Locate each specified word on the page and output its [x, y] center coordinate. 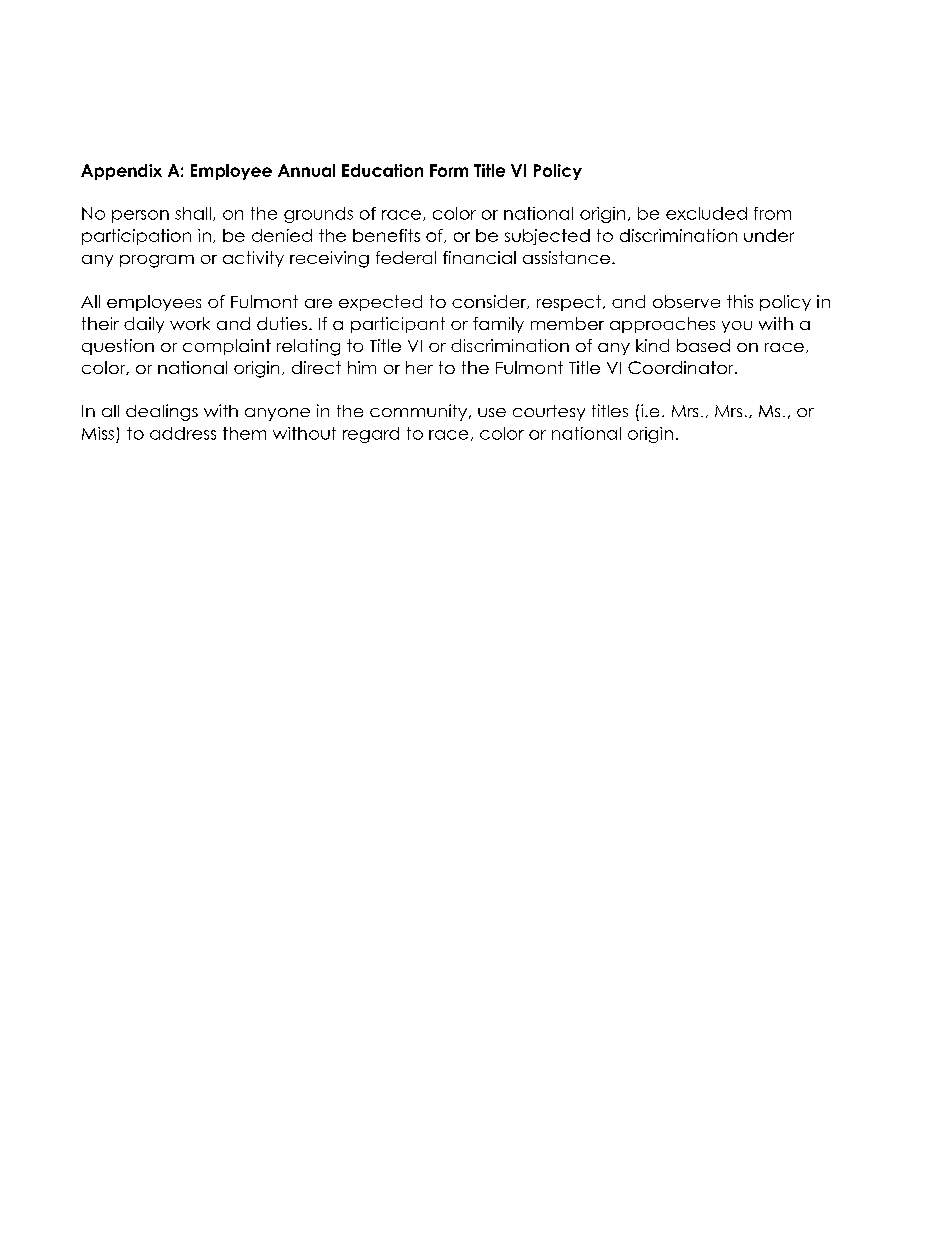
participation [136, 237]
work [190, 323]
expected [380, 303]
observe [686, 301]
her [419, 367]
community [420, 412]
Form [449, 170]
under [769, 235]
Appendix [121, 172]
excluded [706, 213]
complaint [227, 347]
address [183, 433]
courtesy [549, 413]
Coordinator [682, 367]
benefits [386, 235]
